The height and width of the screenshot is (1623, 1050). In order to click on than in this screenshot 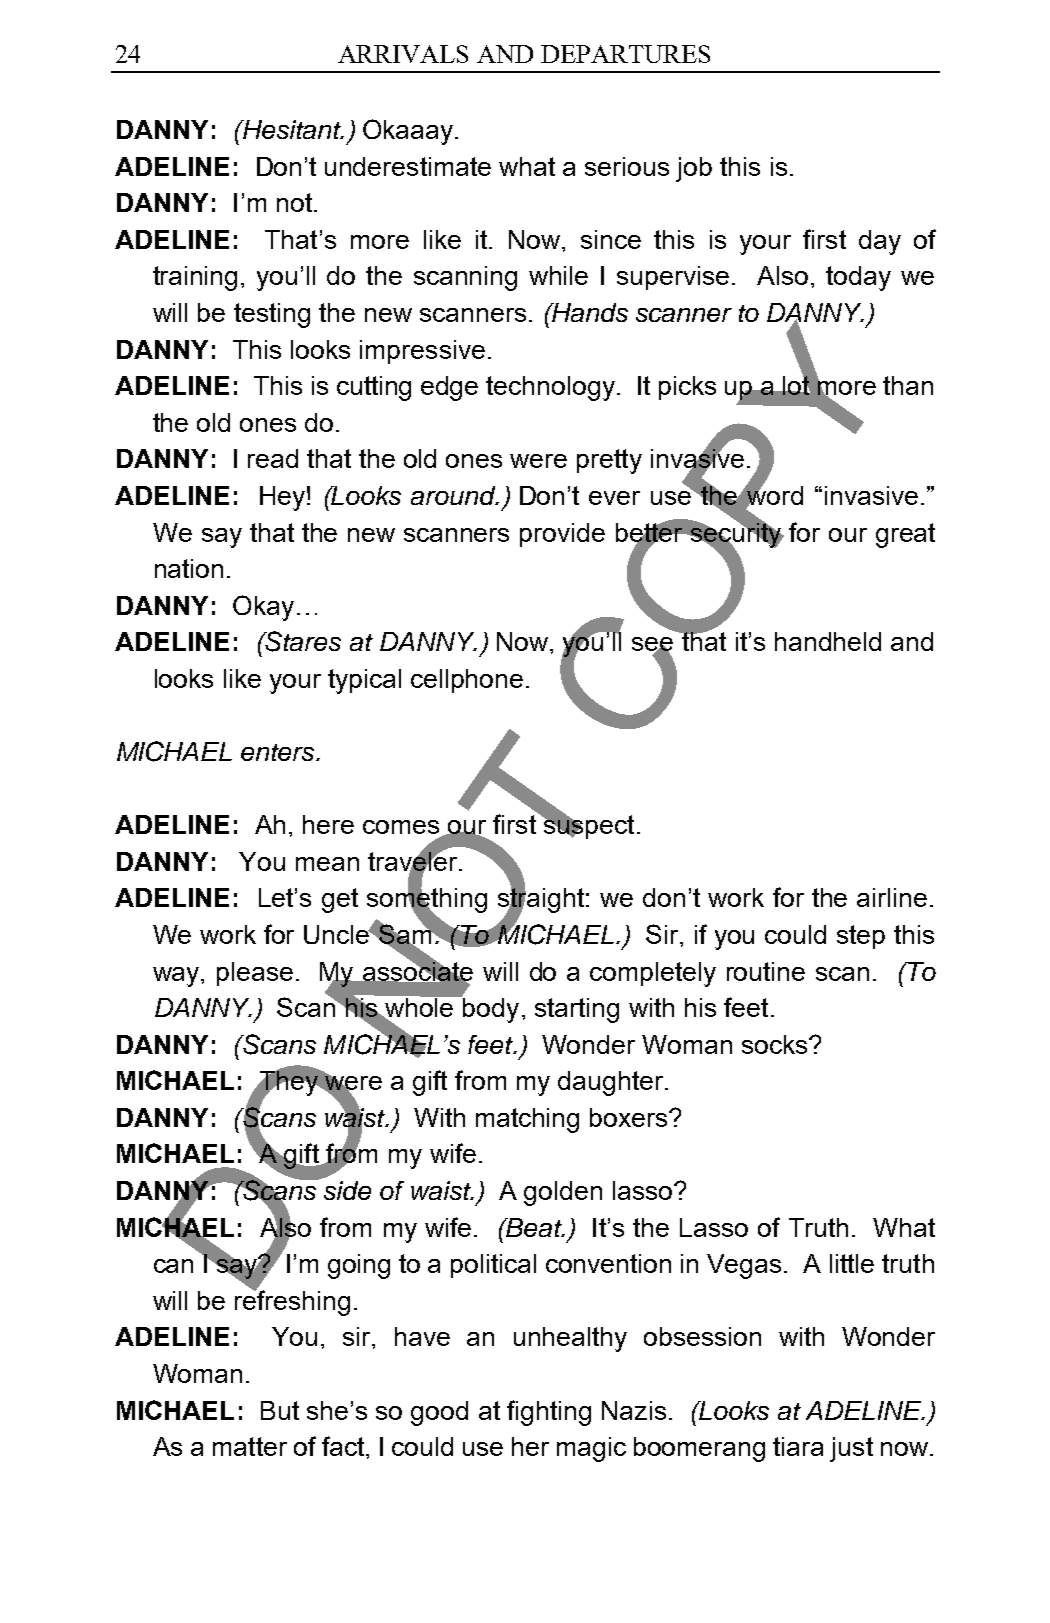, I will do `click(908, 385)`.
